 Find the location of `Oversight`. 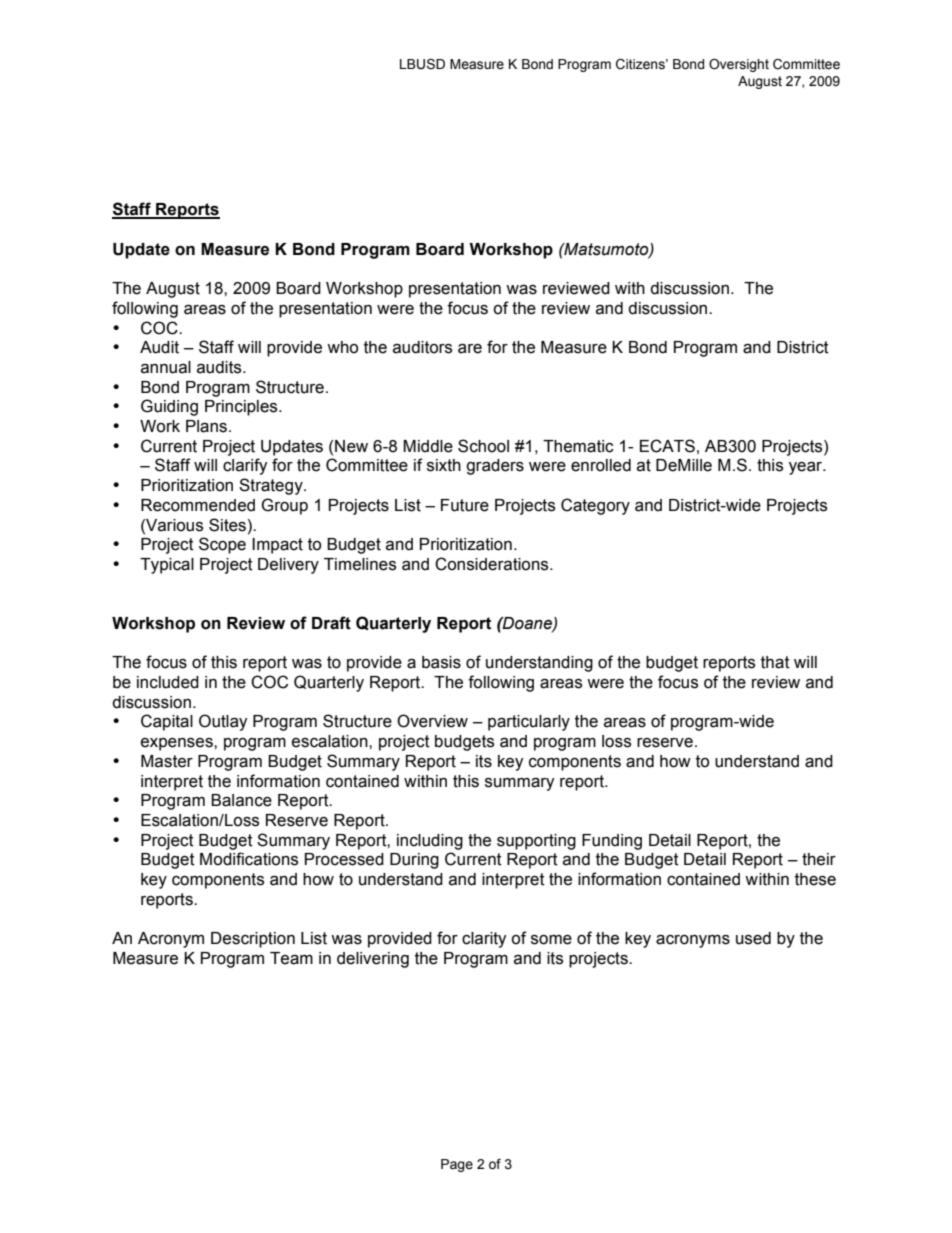

Oversight is located at coordinates (739, 65).
